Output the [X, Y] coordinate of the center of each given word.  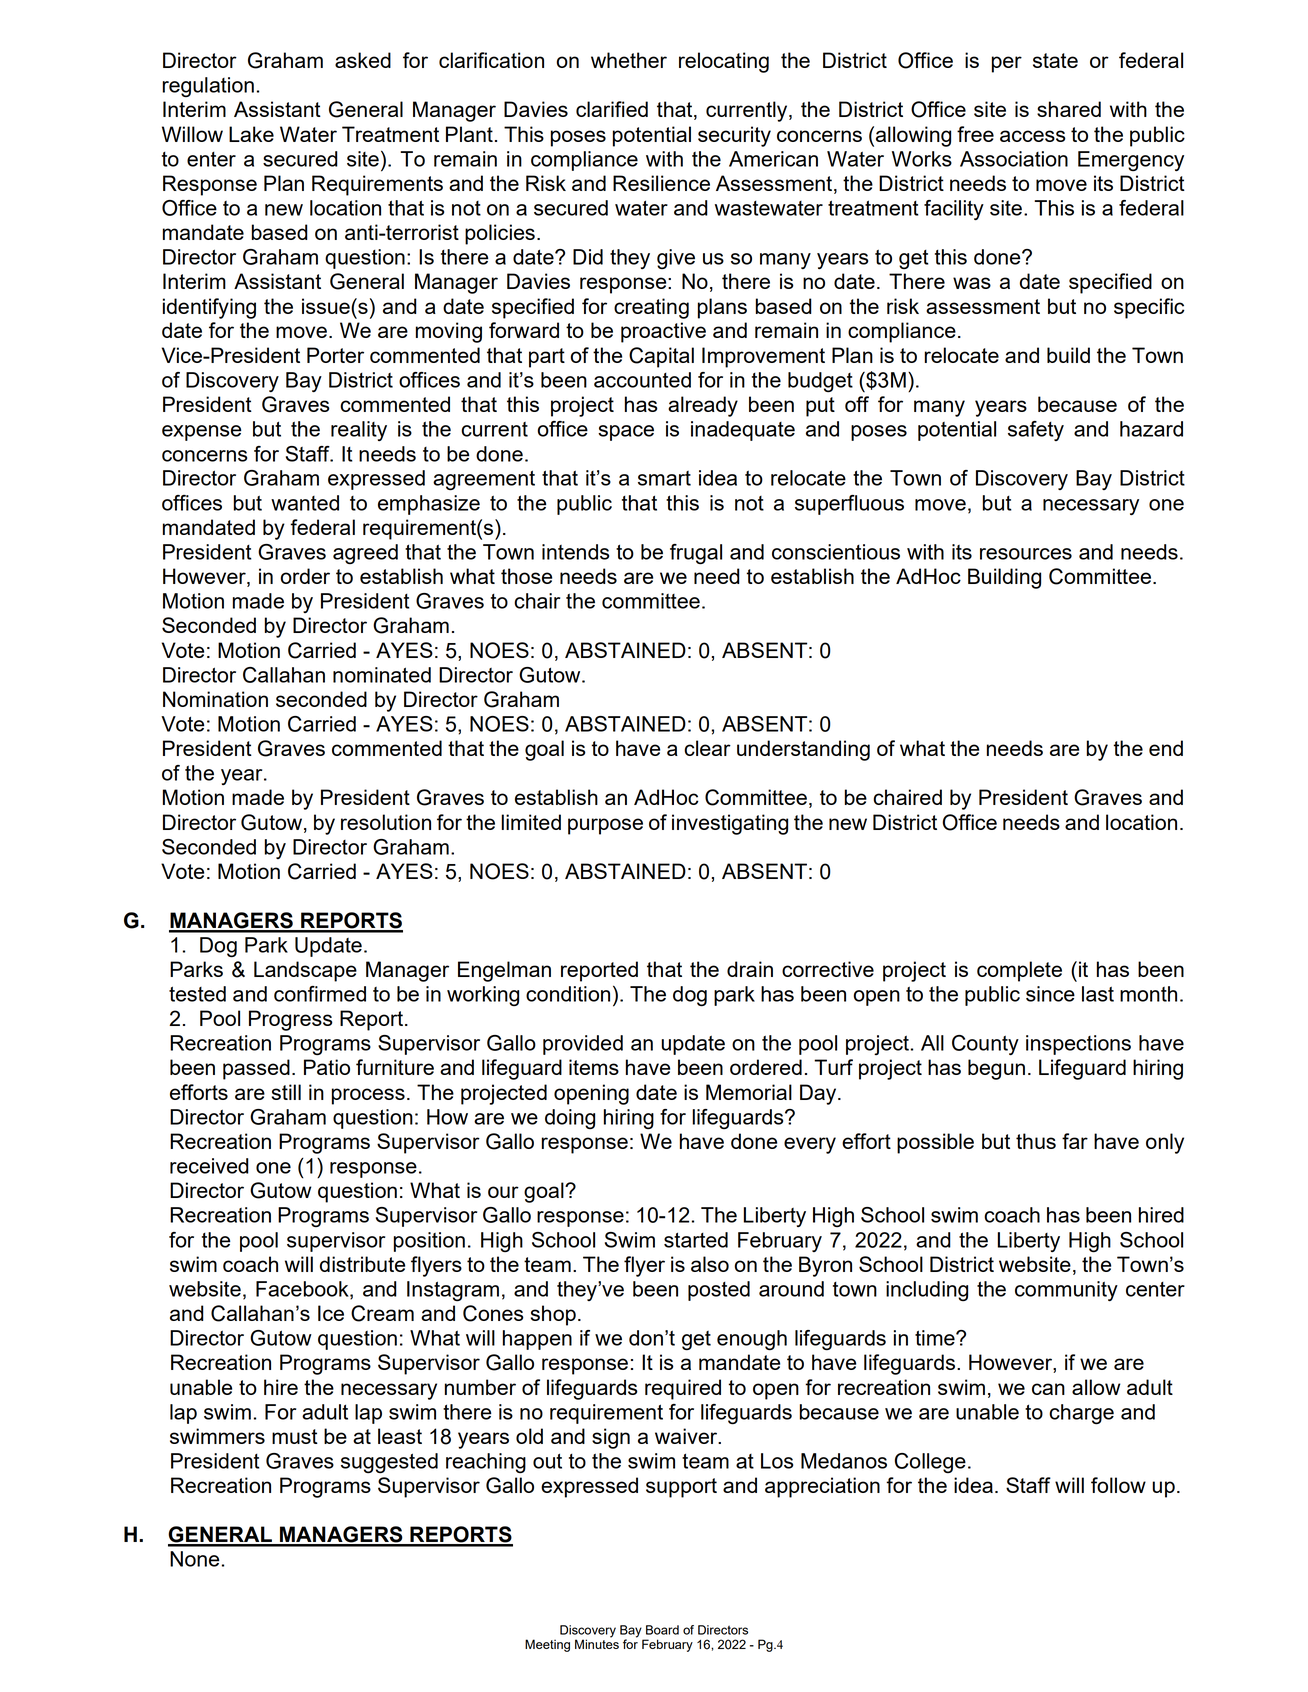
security [734, 136]
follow [1118, 1485]
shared [1069, 109]
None [194, 1559]
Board [662, 1630]
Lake [251, 134]
